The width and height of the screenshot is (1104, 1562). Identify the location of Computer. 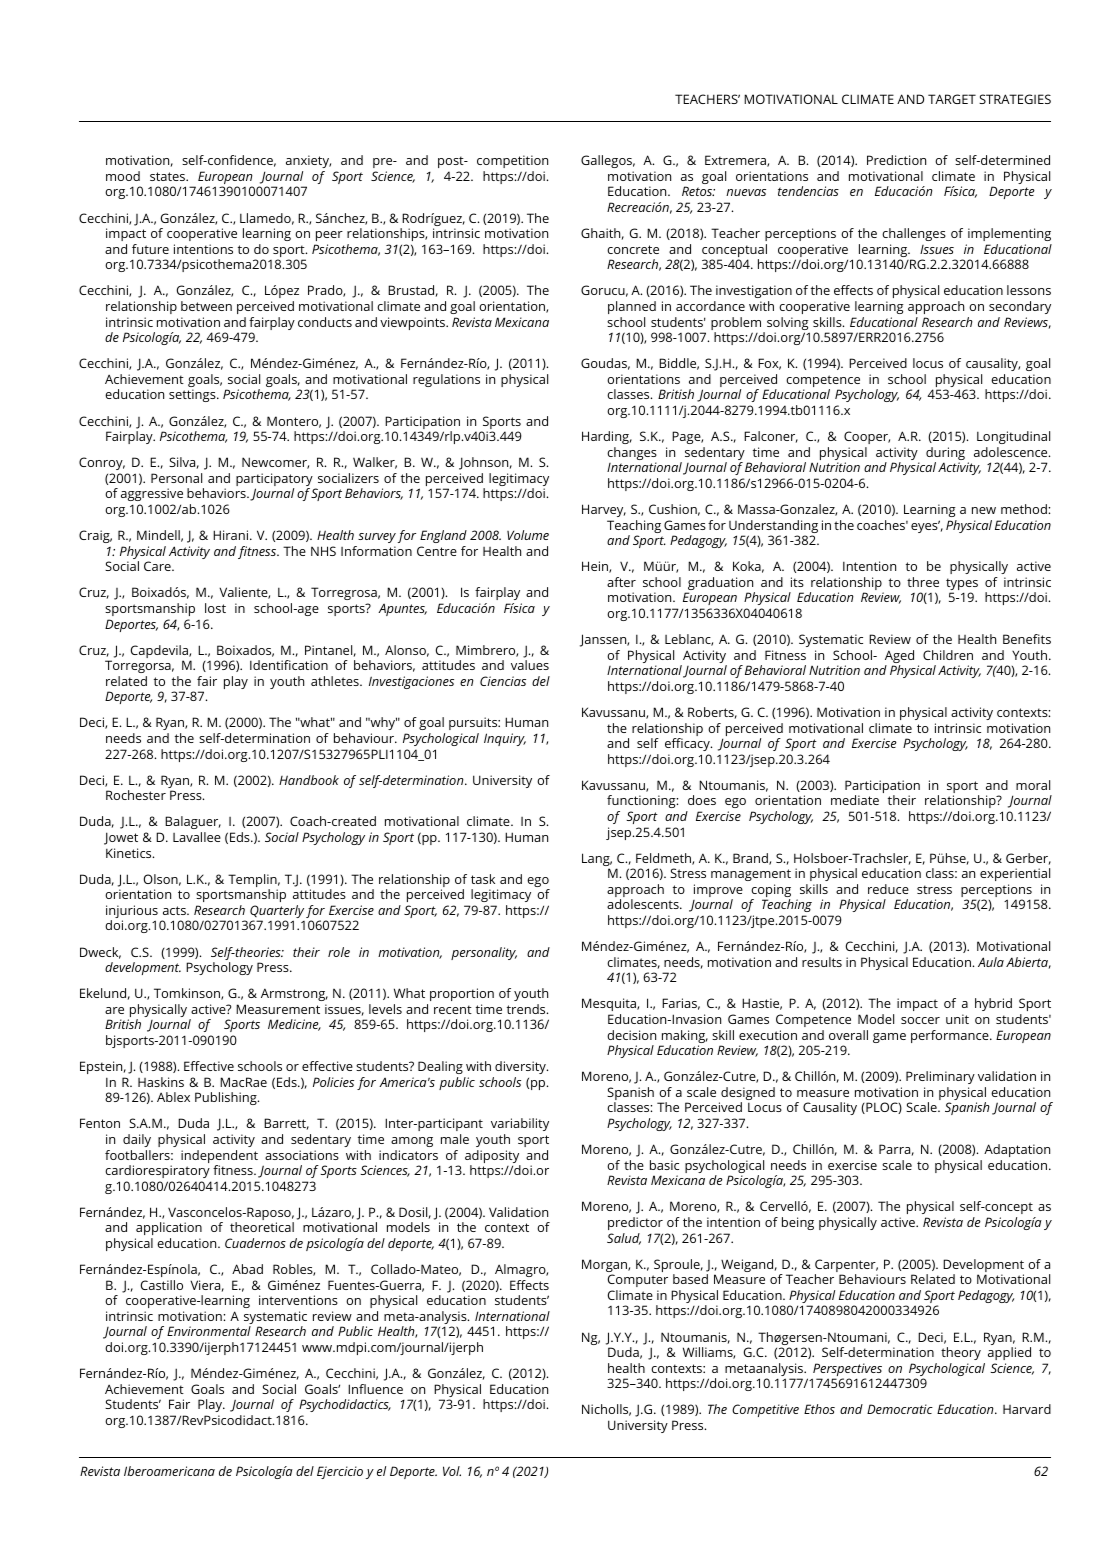
(638, 1280).
